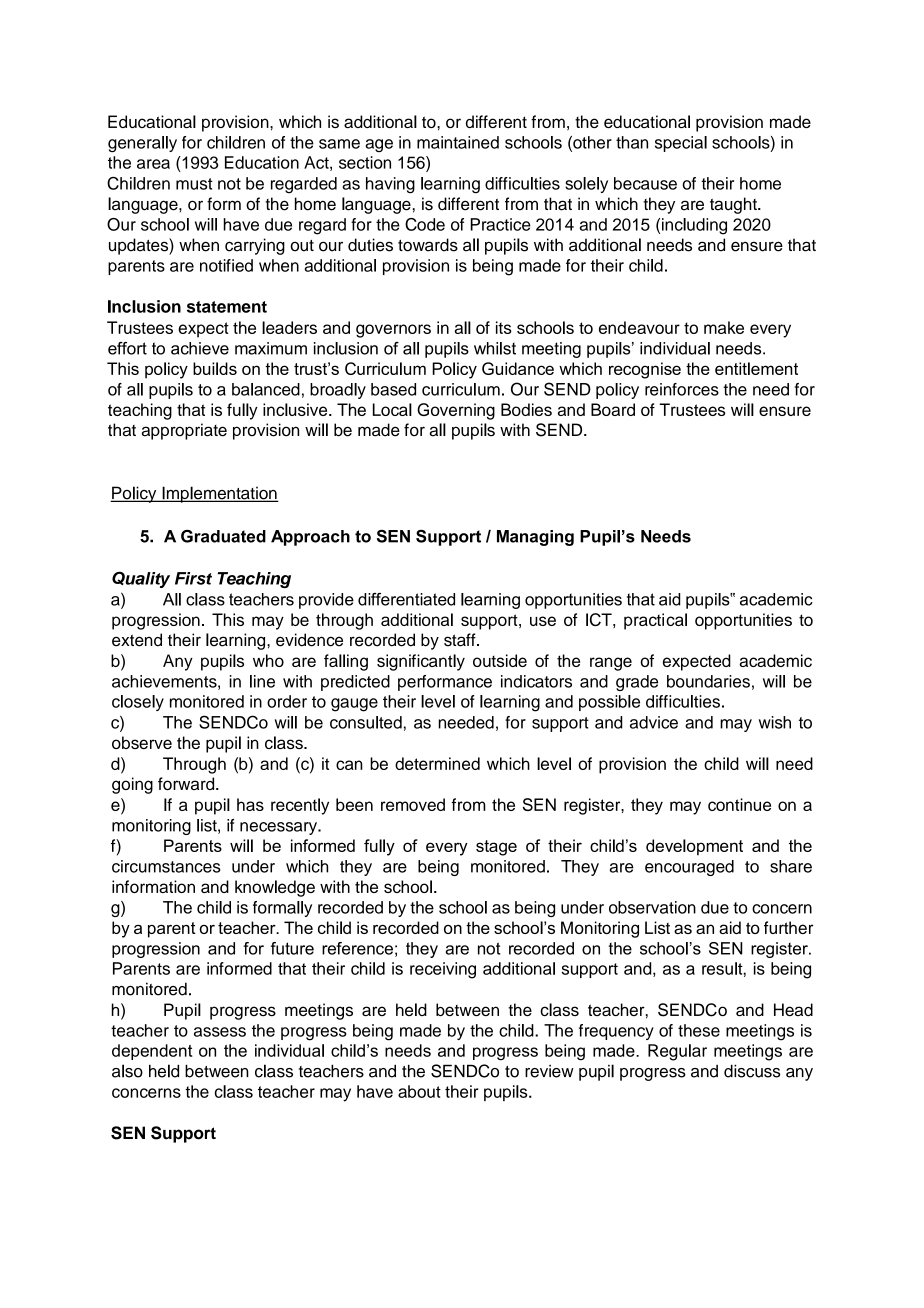 This screenshot has width=924, height=1308. I want to click on maintained, so click(458, 142).
